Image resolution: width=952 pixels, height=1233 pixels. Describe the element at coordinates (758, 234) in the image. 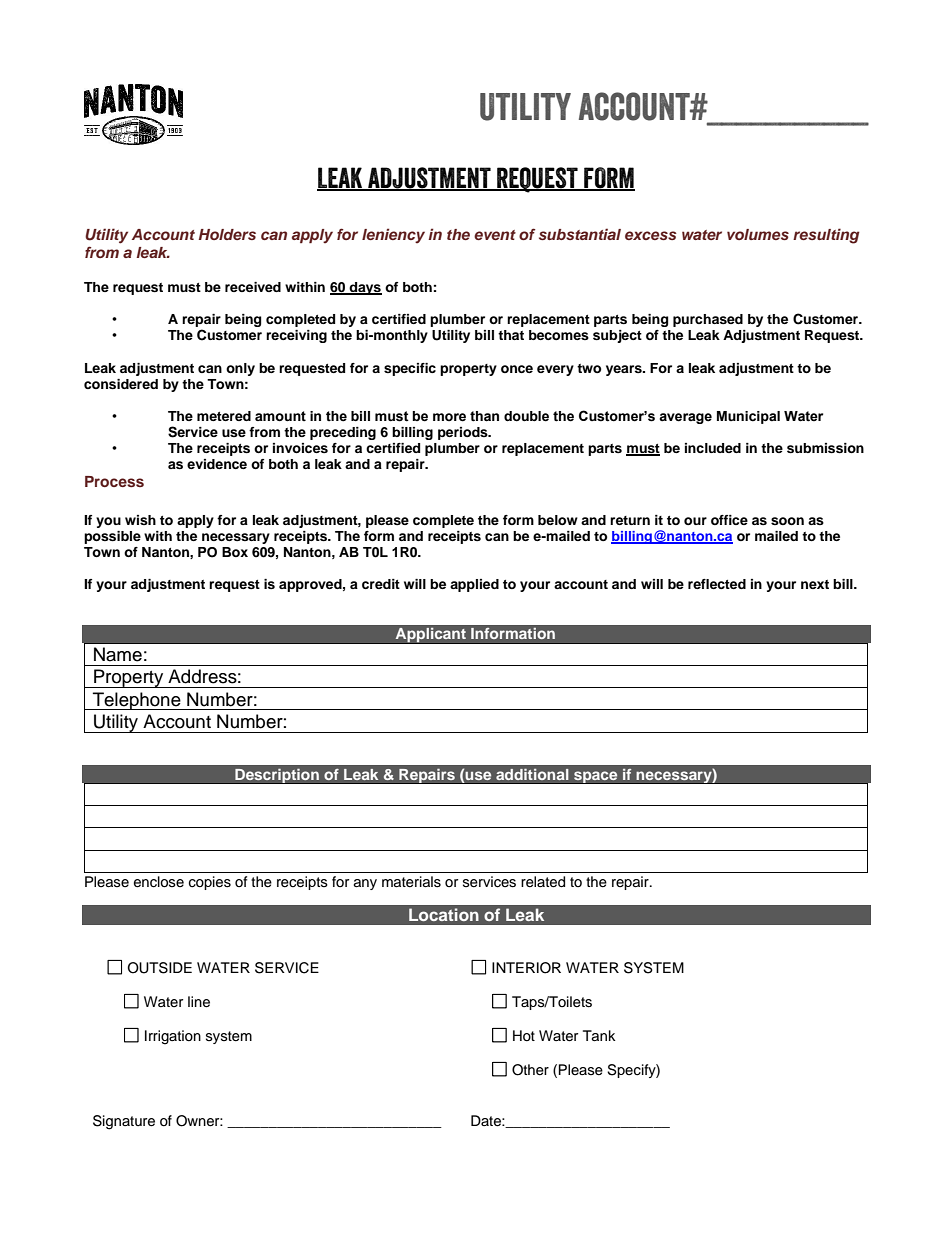

I see `volumes` at that location.
